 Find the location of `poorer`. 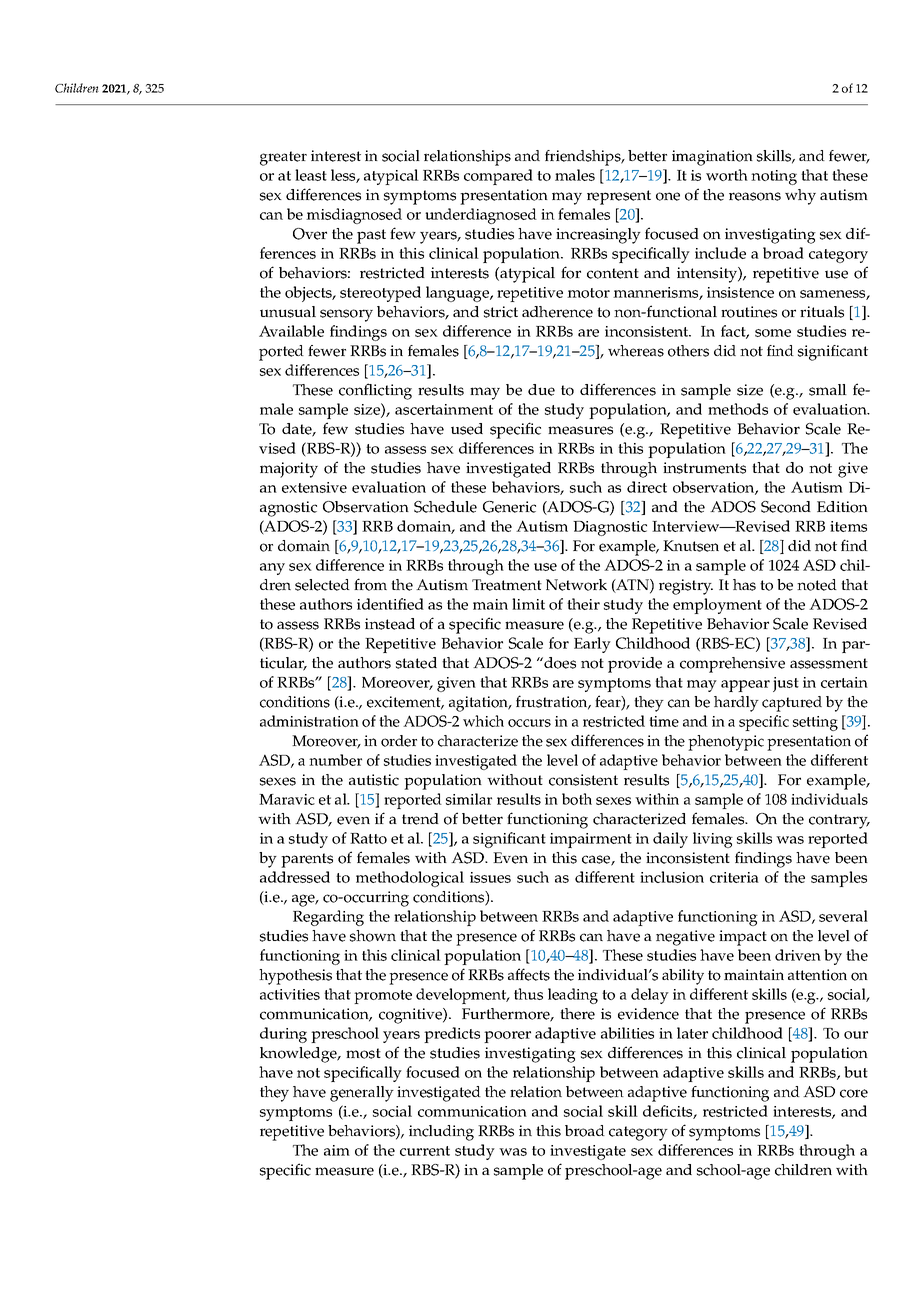

poorer is located at coordinates (507, 1037).
